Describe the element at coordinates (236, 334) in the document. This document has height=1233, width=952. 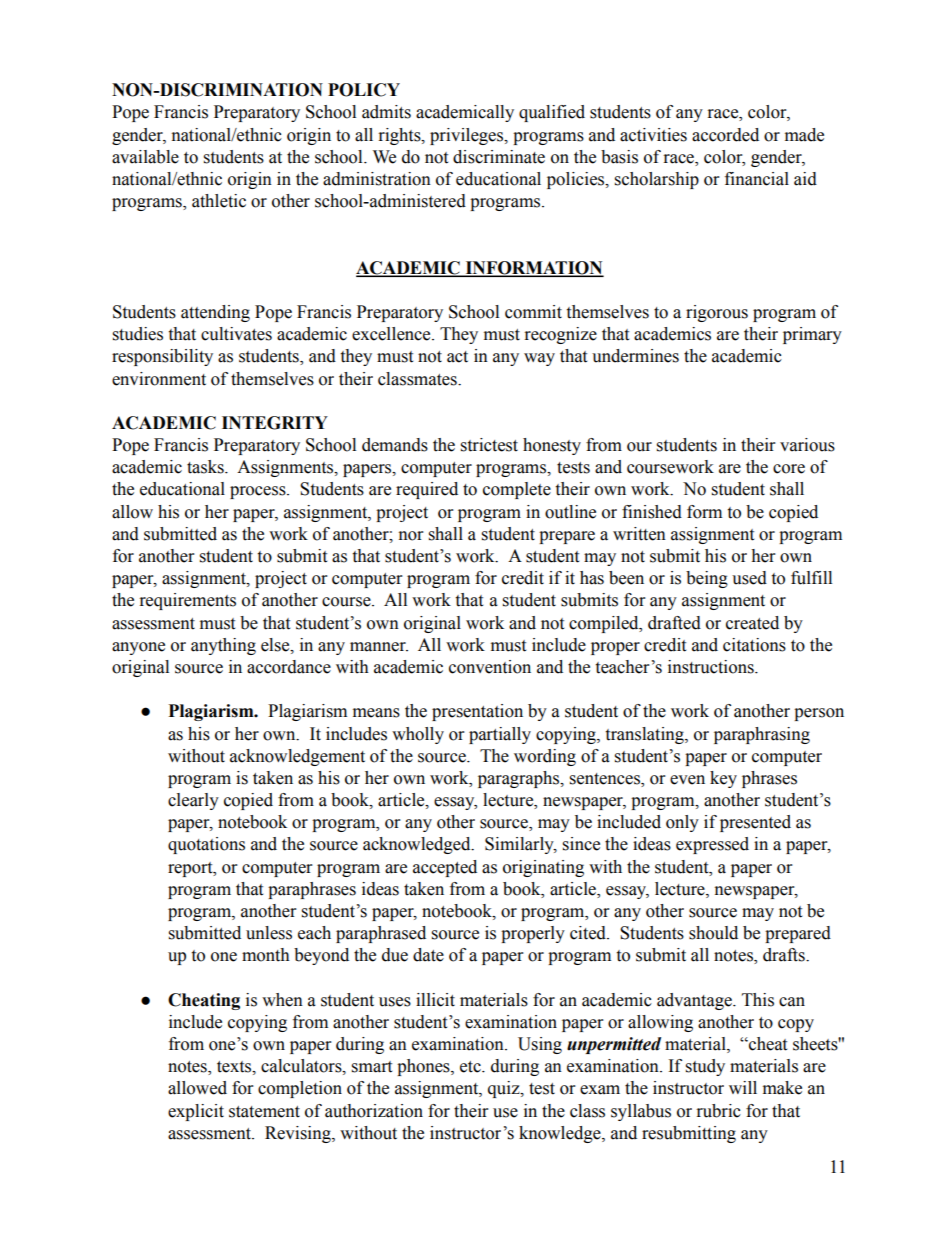
I see `cultivates` at that location.
